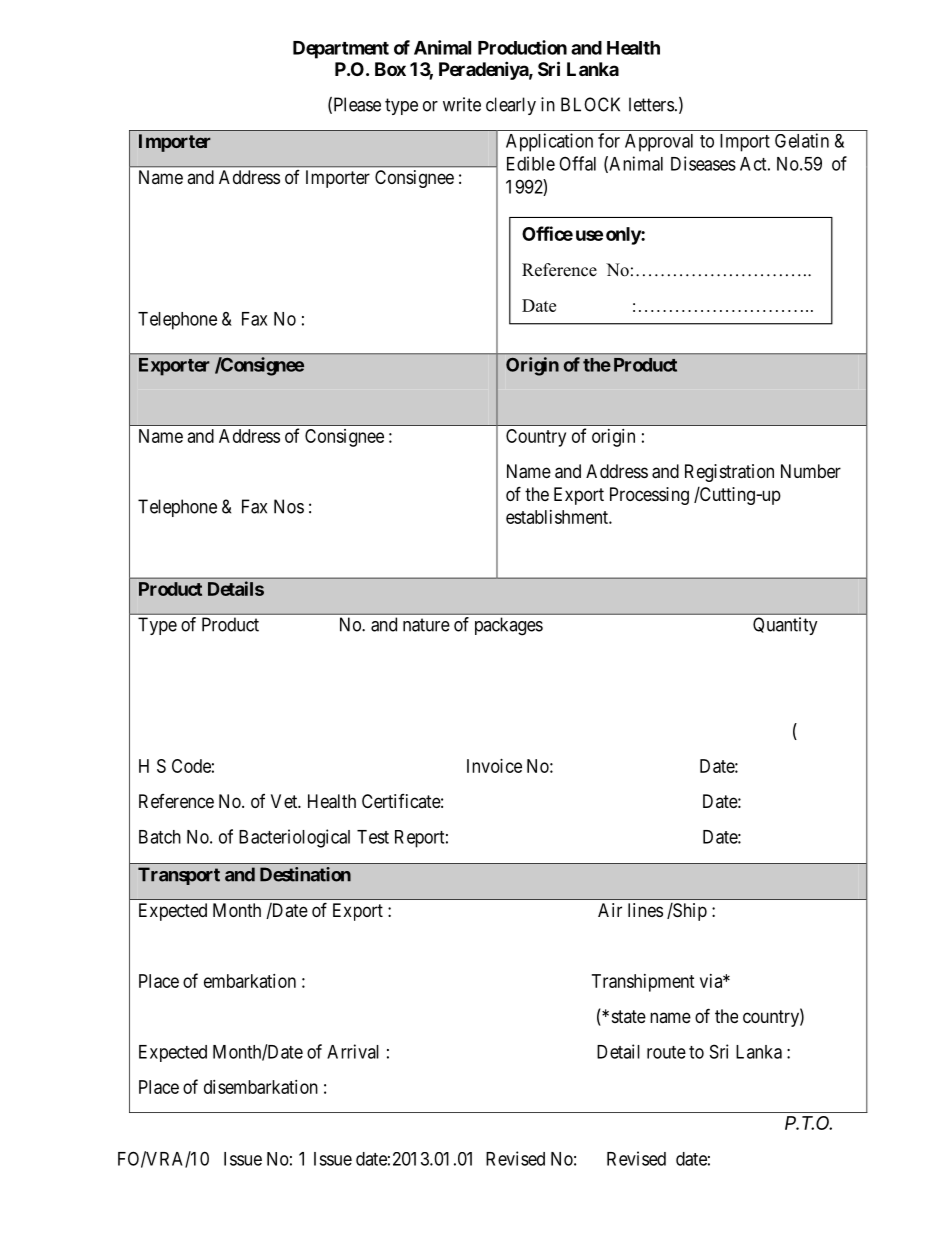 The image size is (952, 1233). I want to click on letters, so click(651, 104).
